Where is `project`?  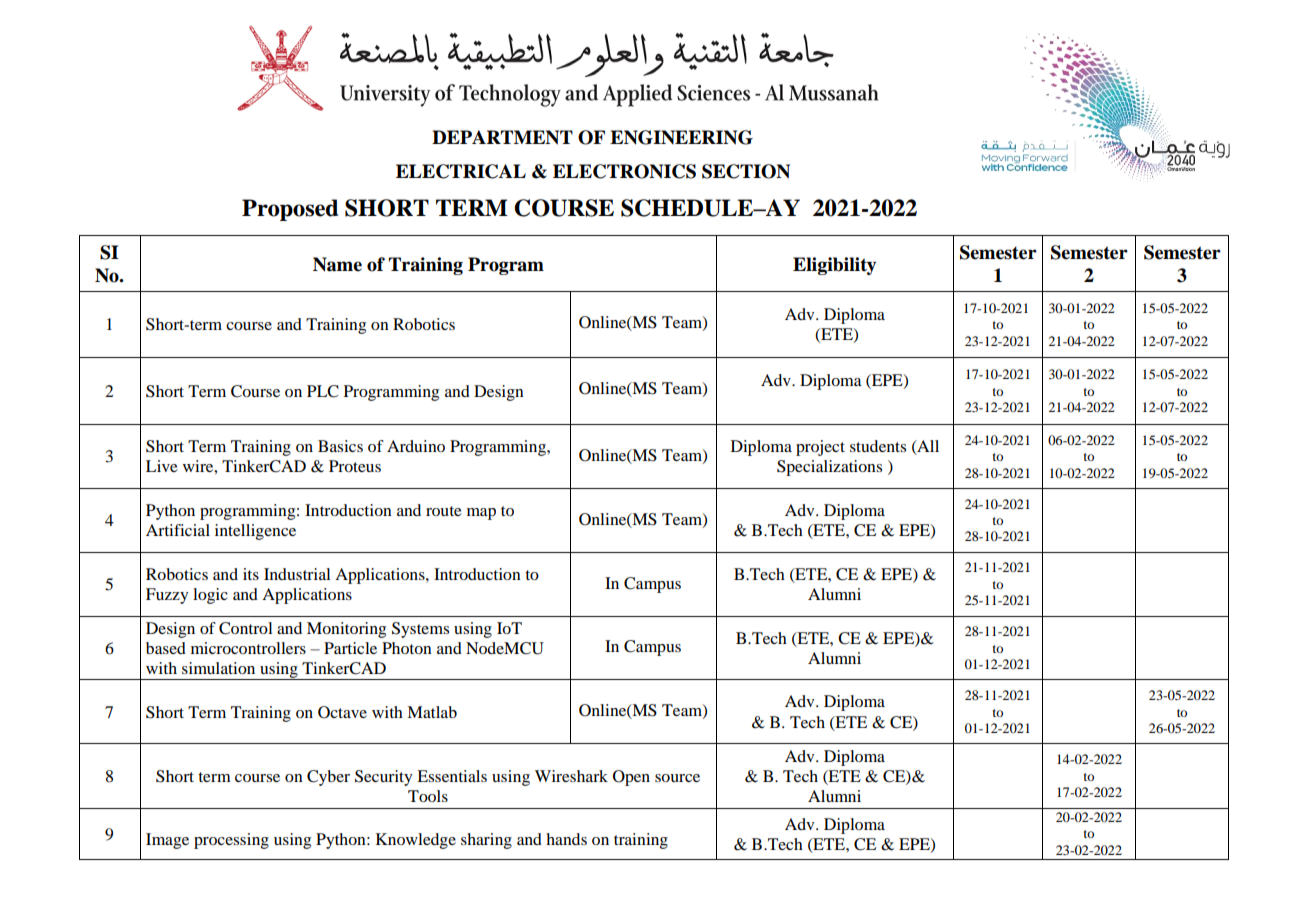 project is located at coordinates (820, 448).
